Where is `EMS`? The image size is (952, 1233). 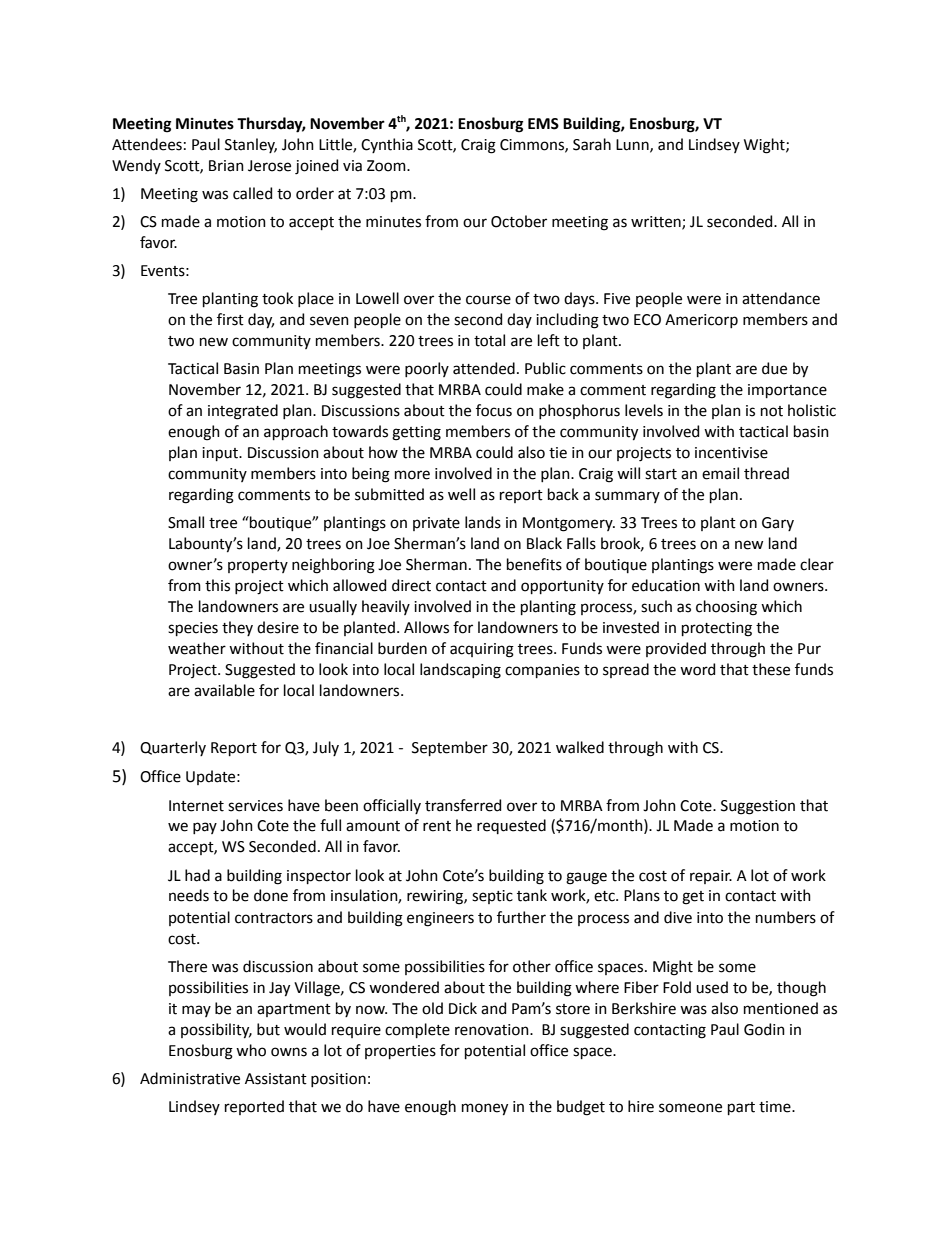
EMS is located at coordinates (543, 124).
